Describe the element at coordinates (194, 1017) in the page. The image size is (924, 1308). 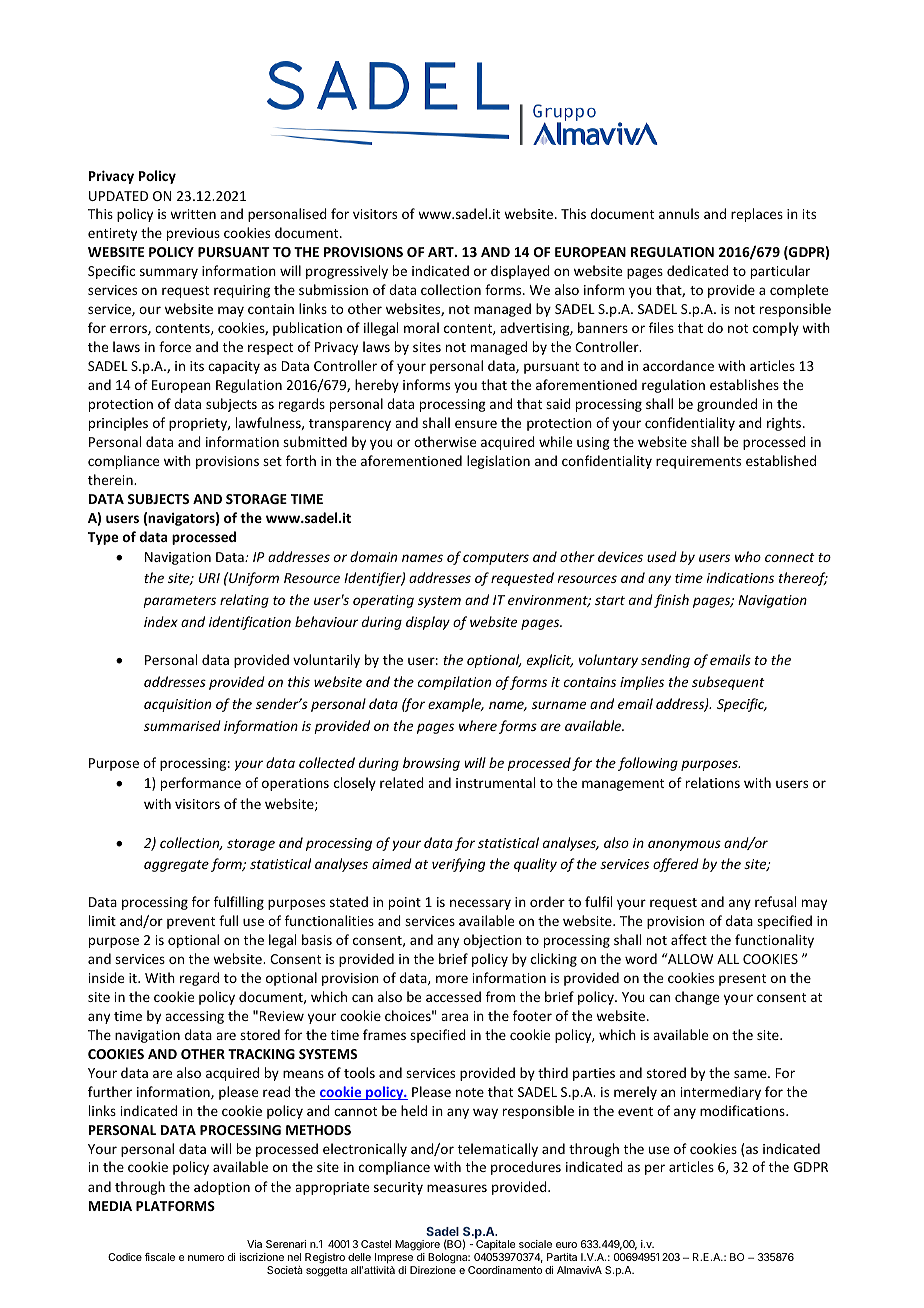
I see `accessing` at that location.
